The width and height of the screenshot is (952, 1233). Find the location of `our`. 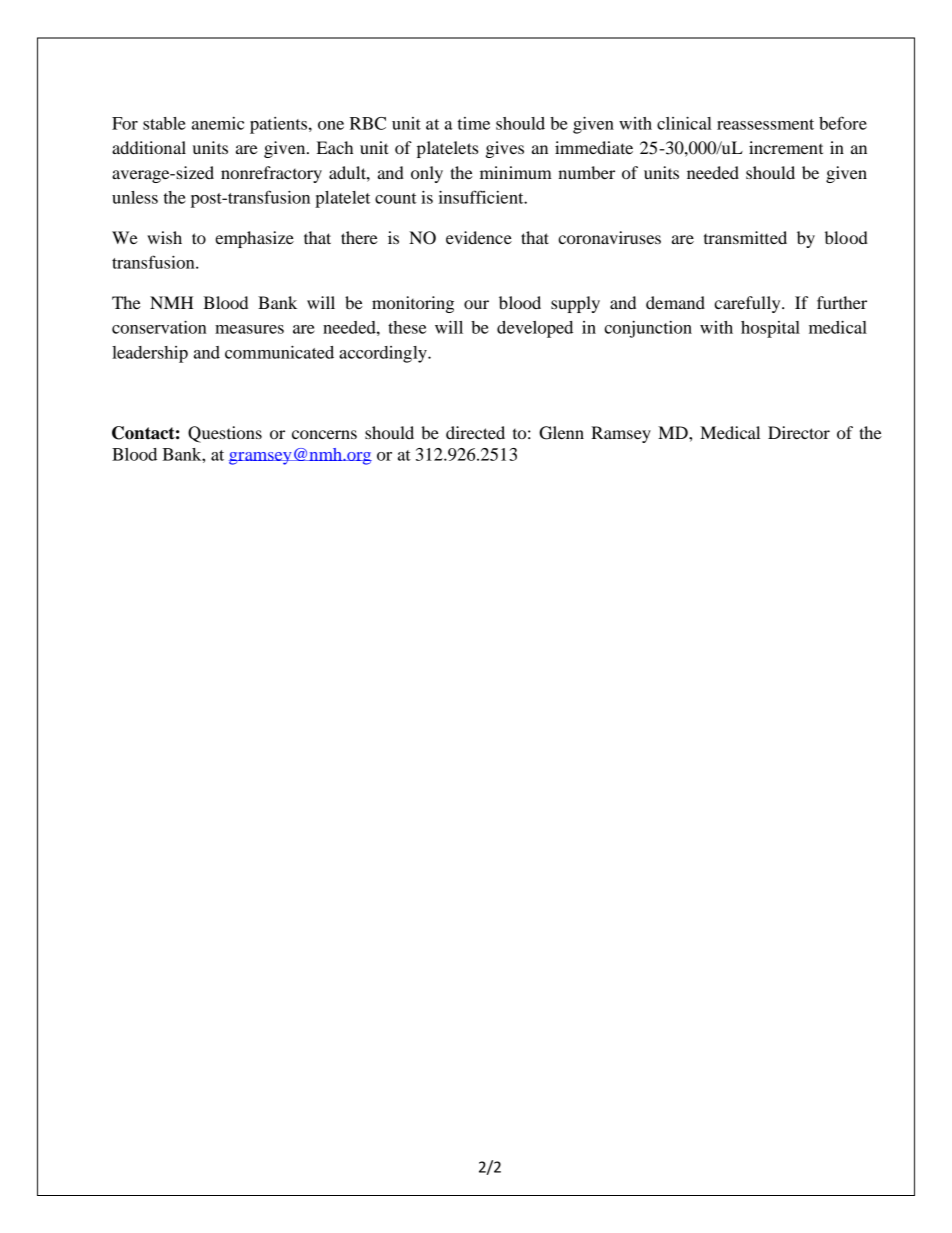

our is located at coordinates (476, 304).
